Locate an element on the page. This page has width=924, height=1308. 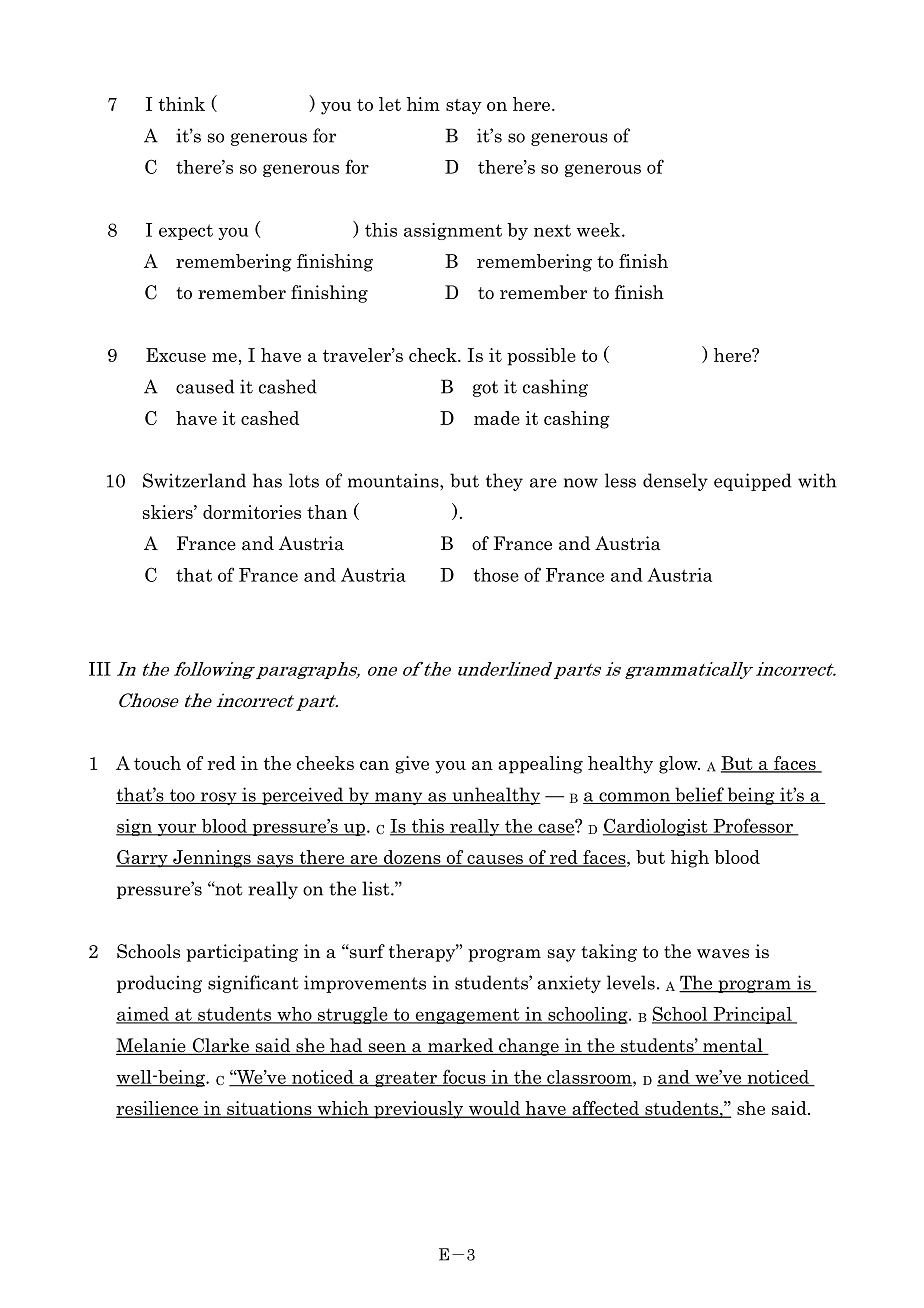
those is located at coordinates (496, 575).
